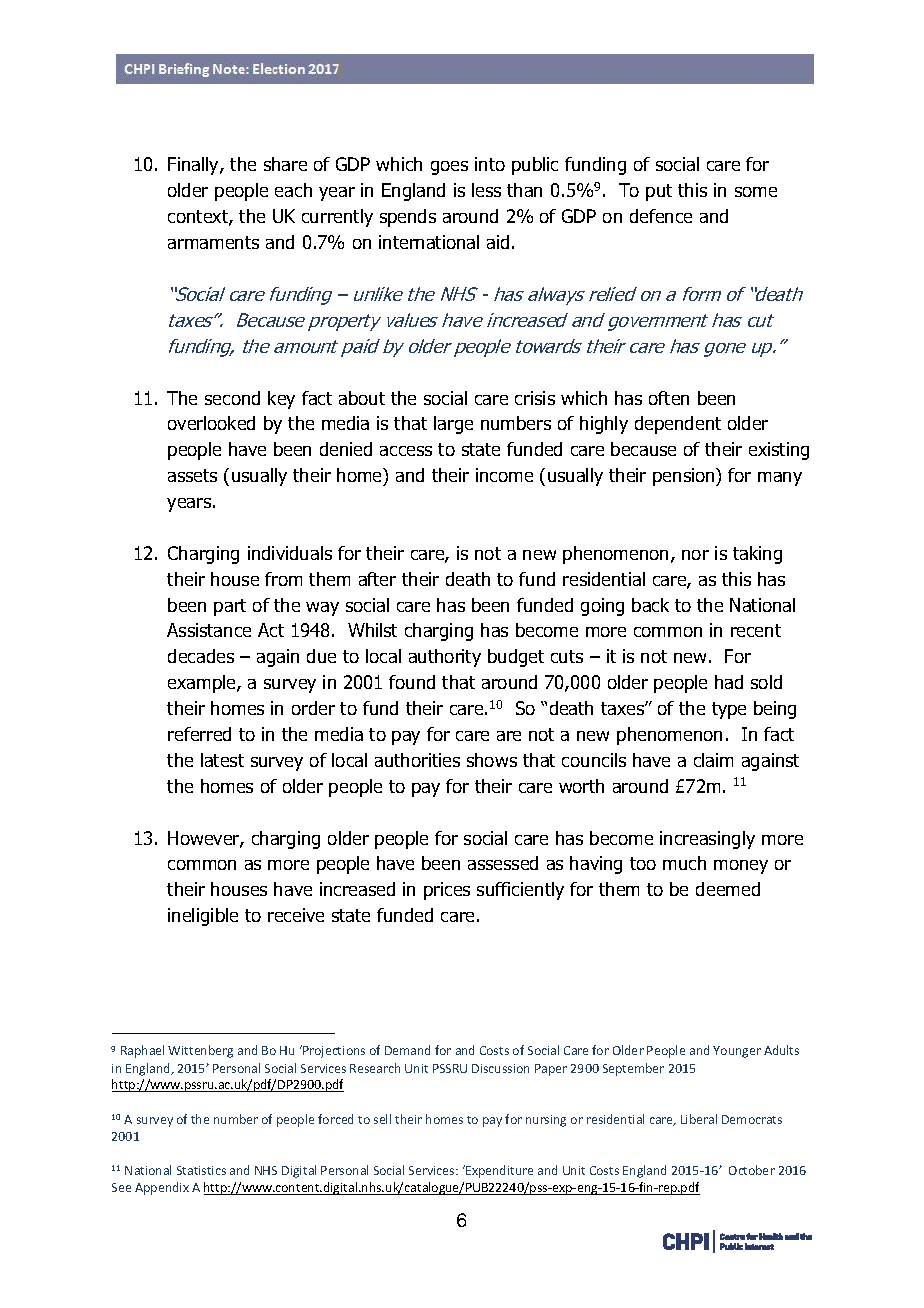  I want to click on put, so click(659, 192).
